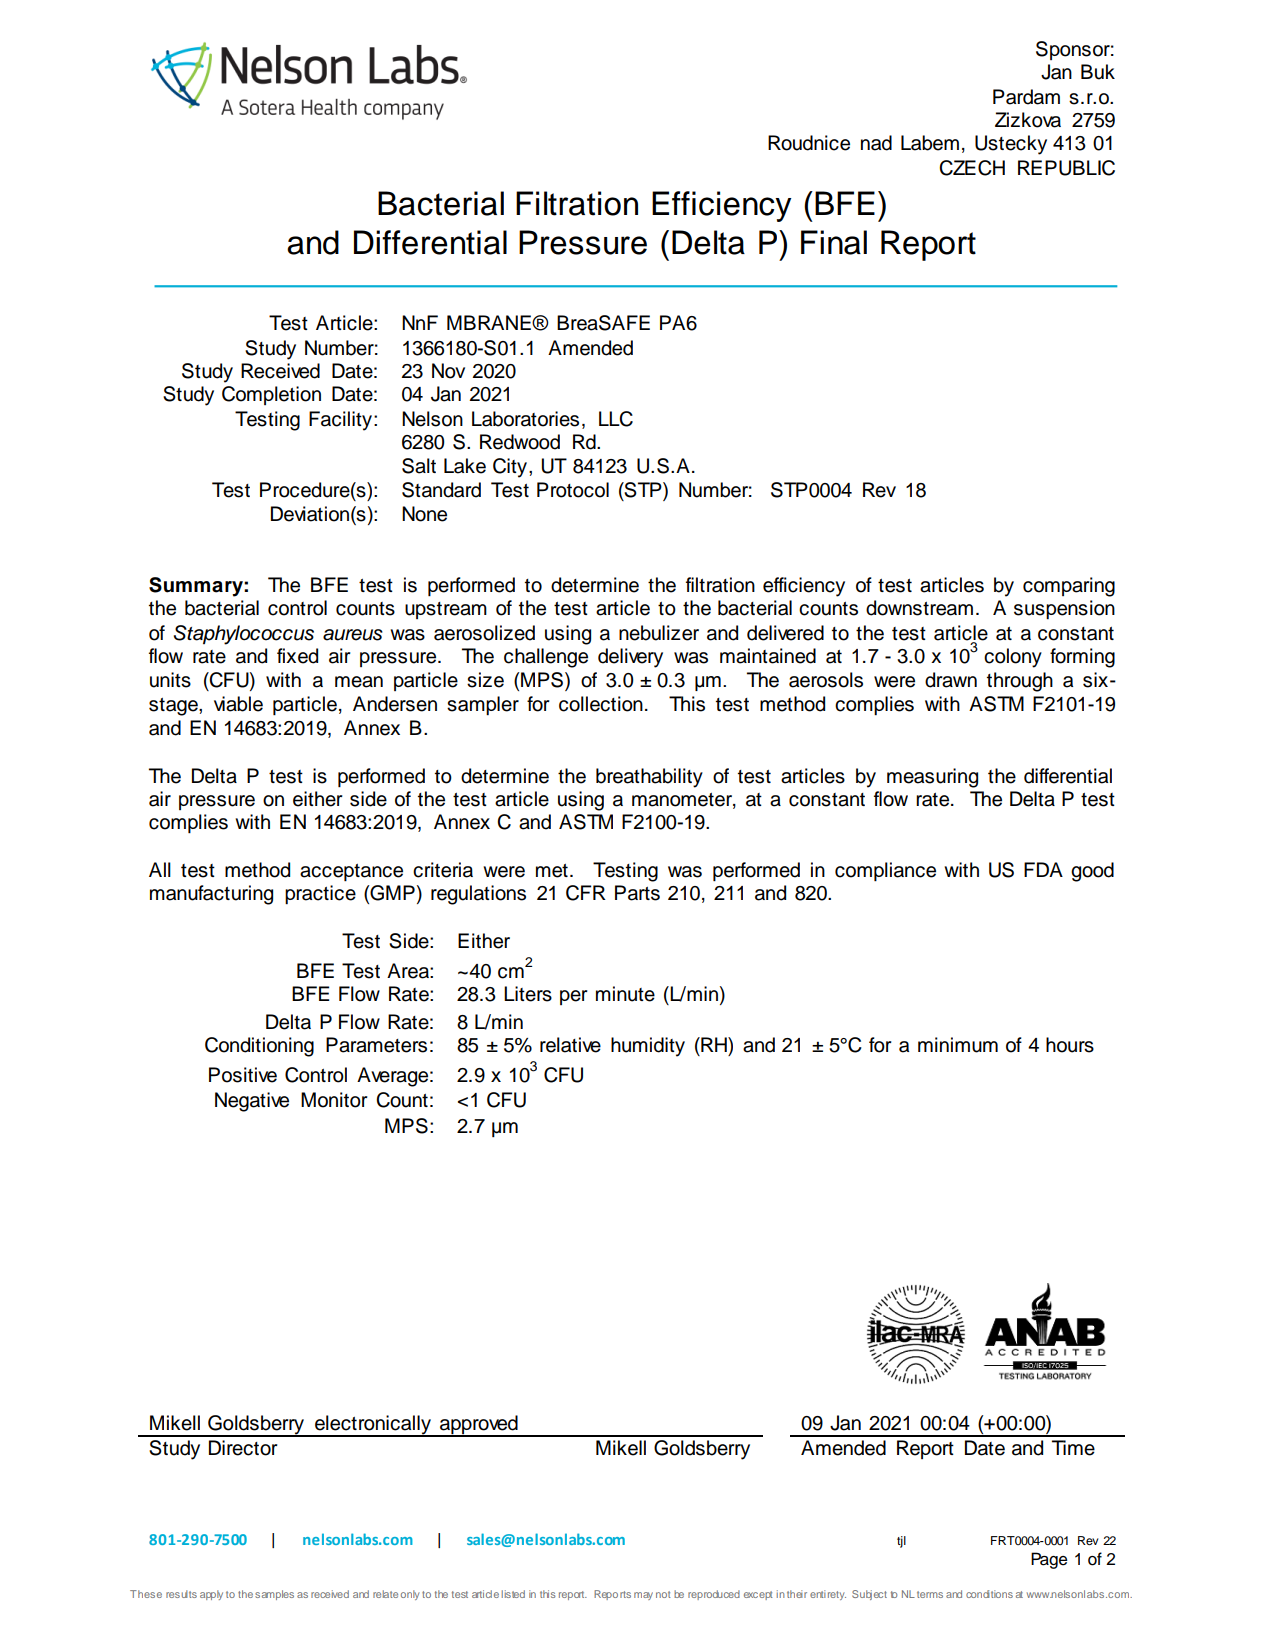  What do you see at coordinates (972, 168) in the page?
I see `CZECH` at bounding box center [972, 168].
